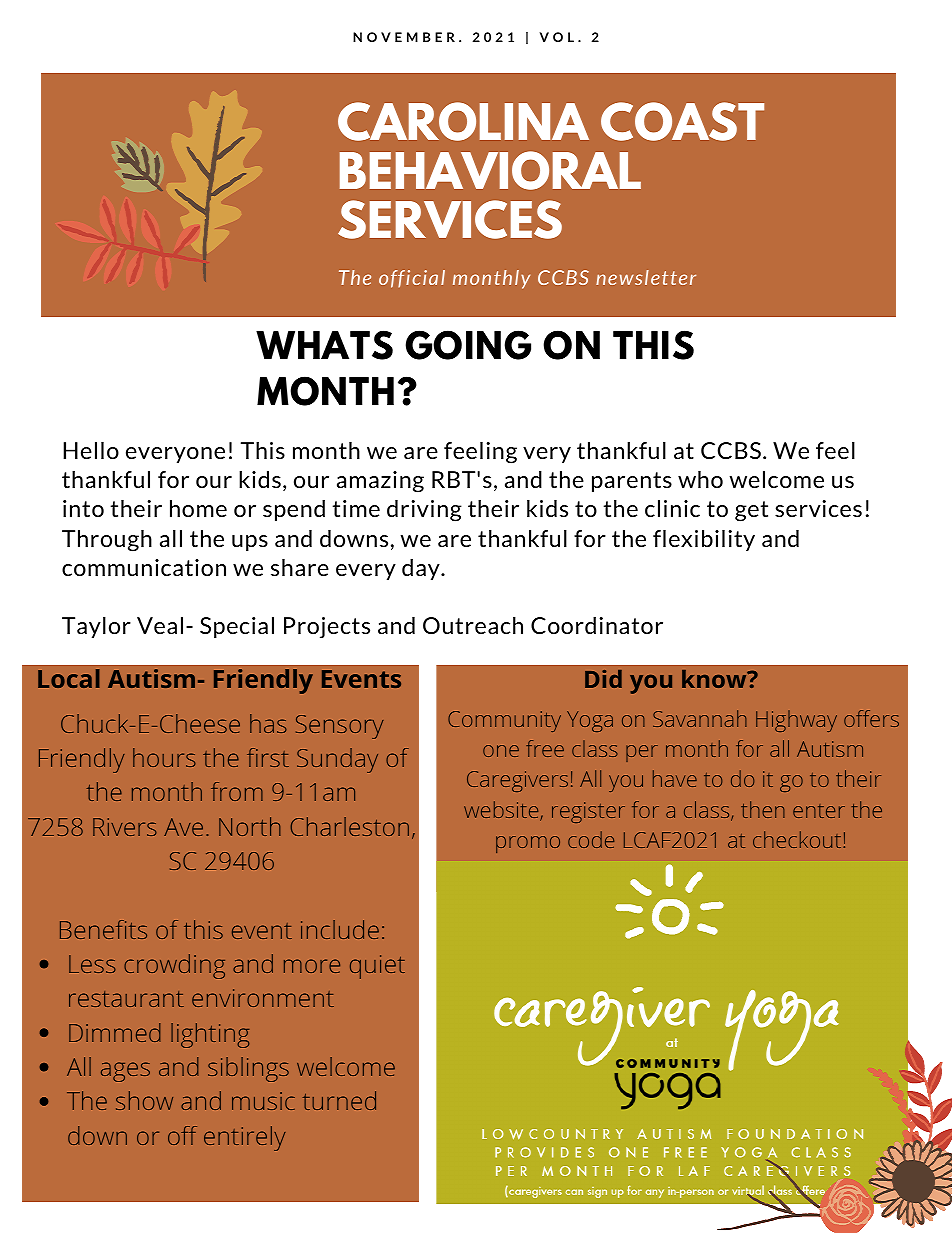 The width and height of the document is (952, 1233). Describe the element at coordinates (751, 511) in the document. I see `get` at that location.
